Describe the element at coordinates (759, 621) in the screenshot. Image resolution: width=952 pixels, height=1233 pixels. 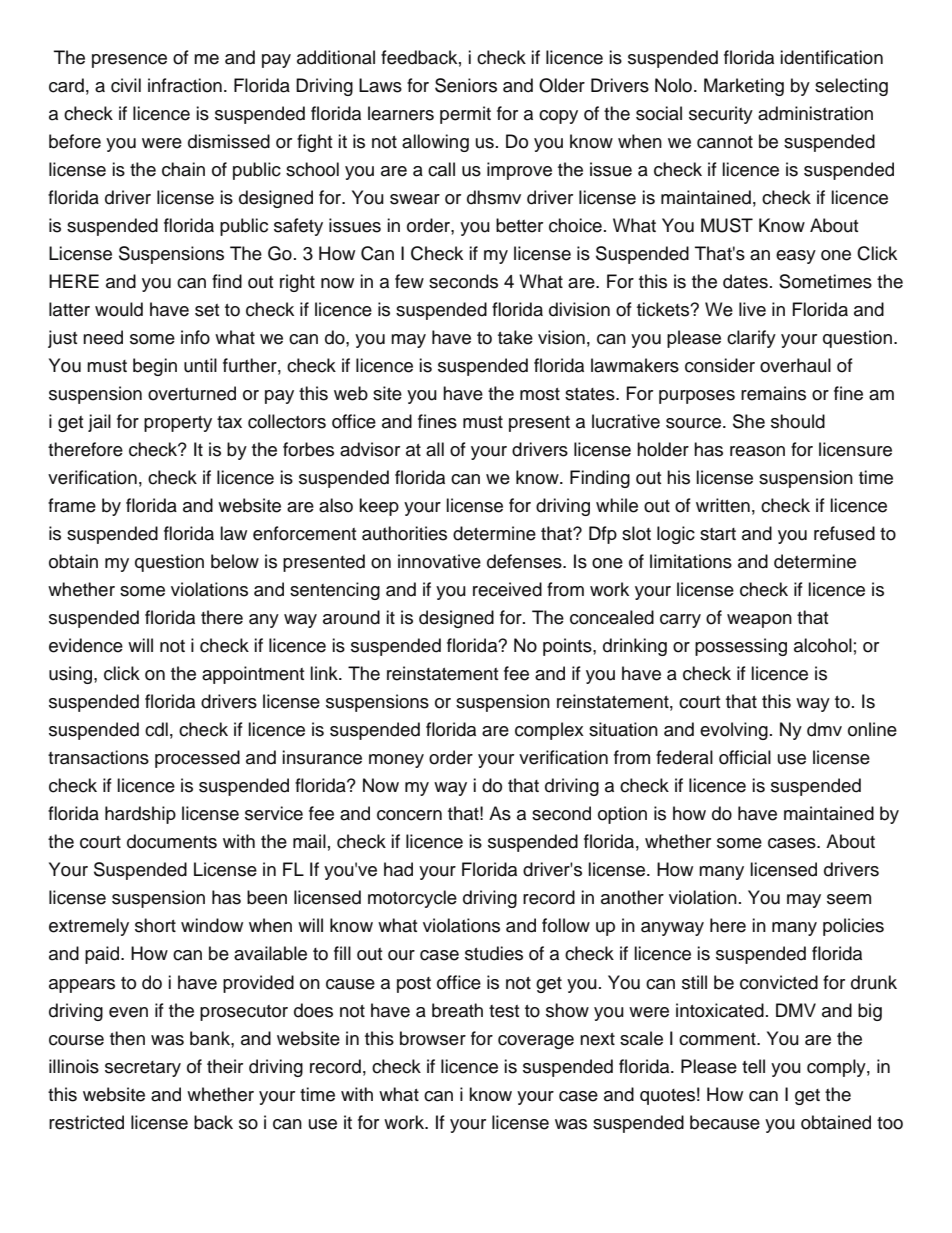
I see `weapon` at that location.
